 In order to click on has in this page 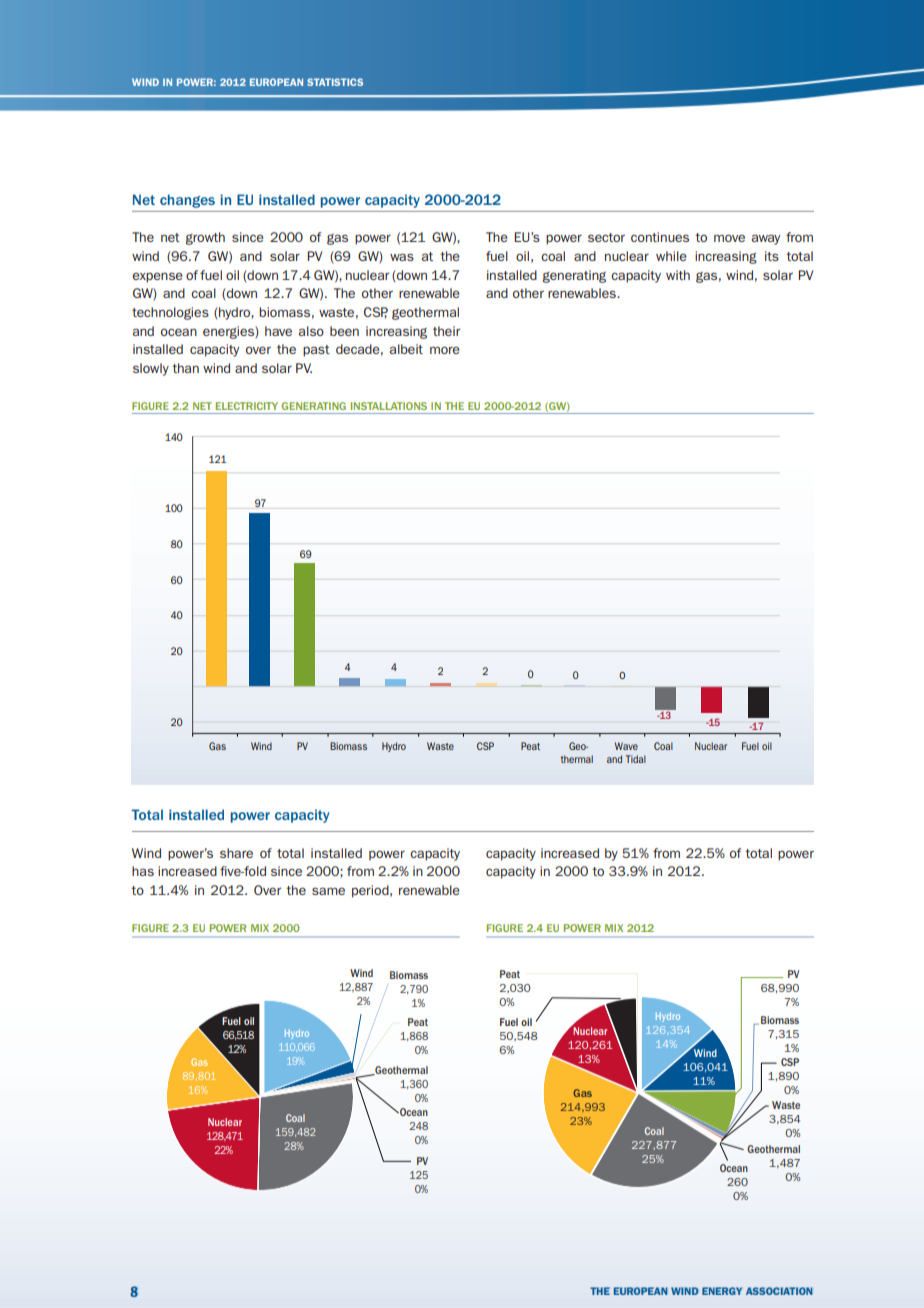, I will do `click(143, 871)`.
